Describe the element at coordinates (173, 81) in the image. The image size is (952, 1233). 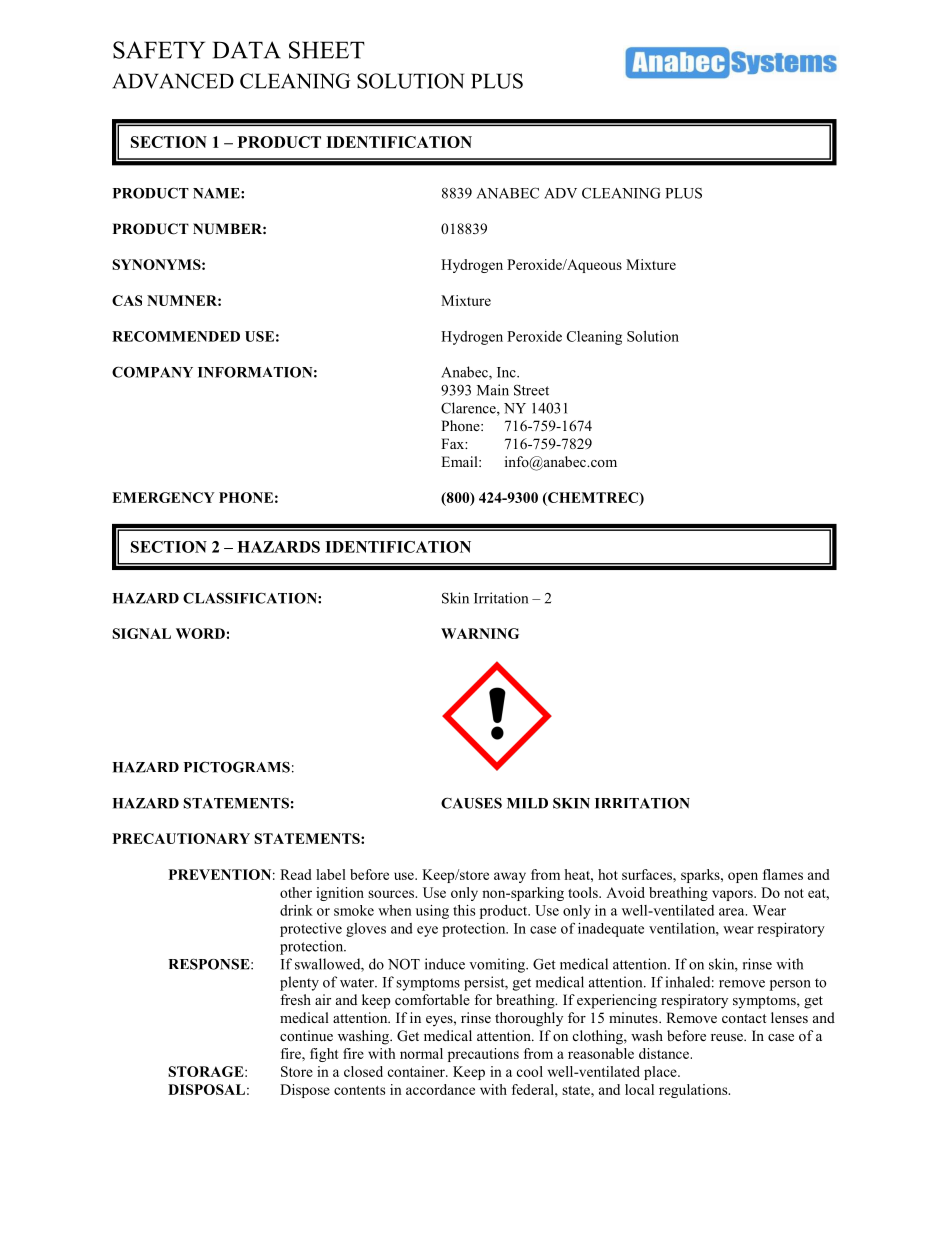
I see `ADVANCED` at that location.
